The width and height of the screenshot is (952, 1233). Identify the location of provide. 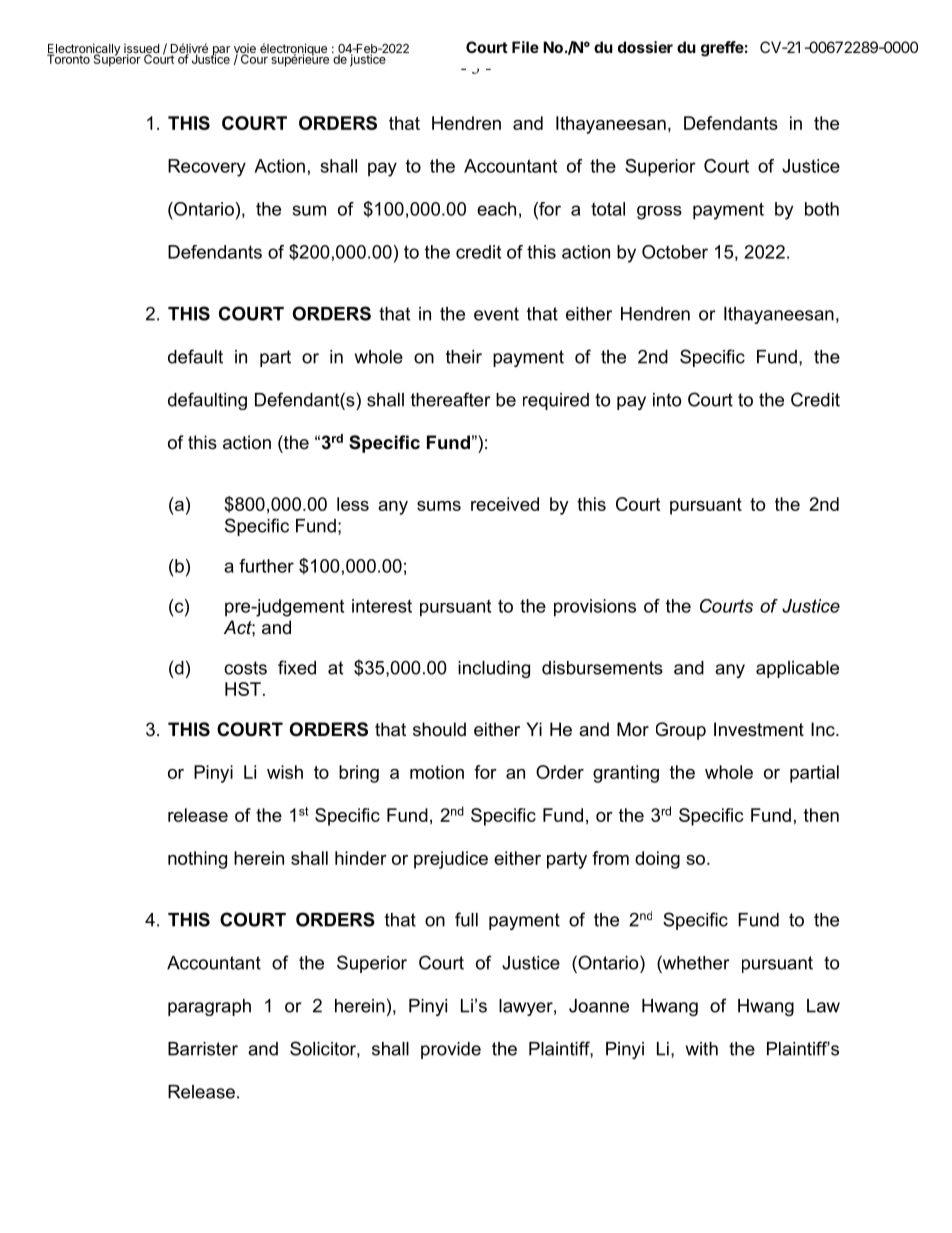
(451, 1050).
